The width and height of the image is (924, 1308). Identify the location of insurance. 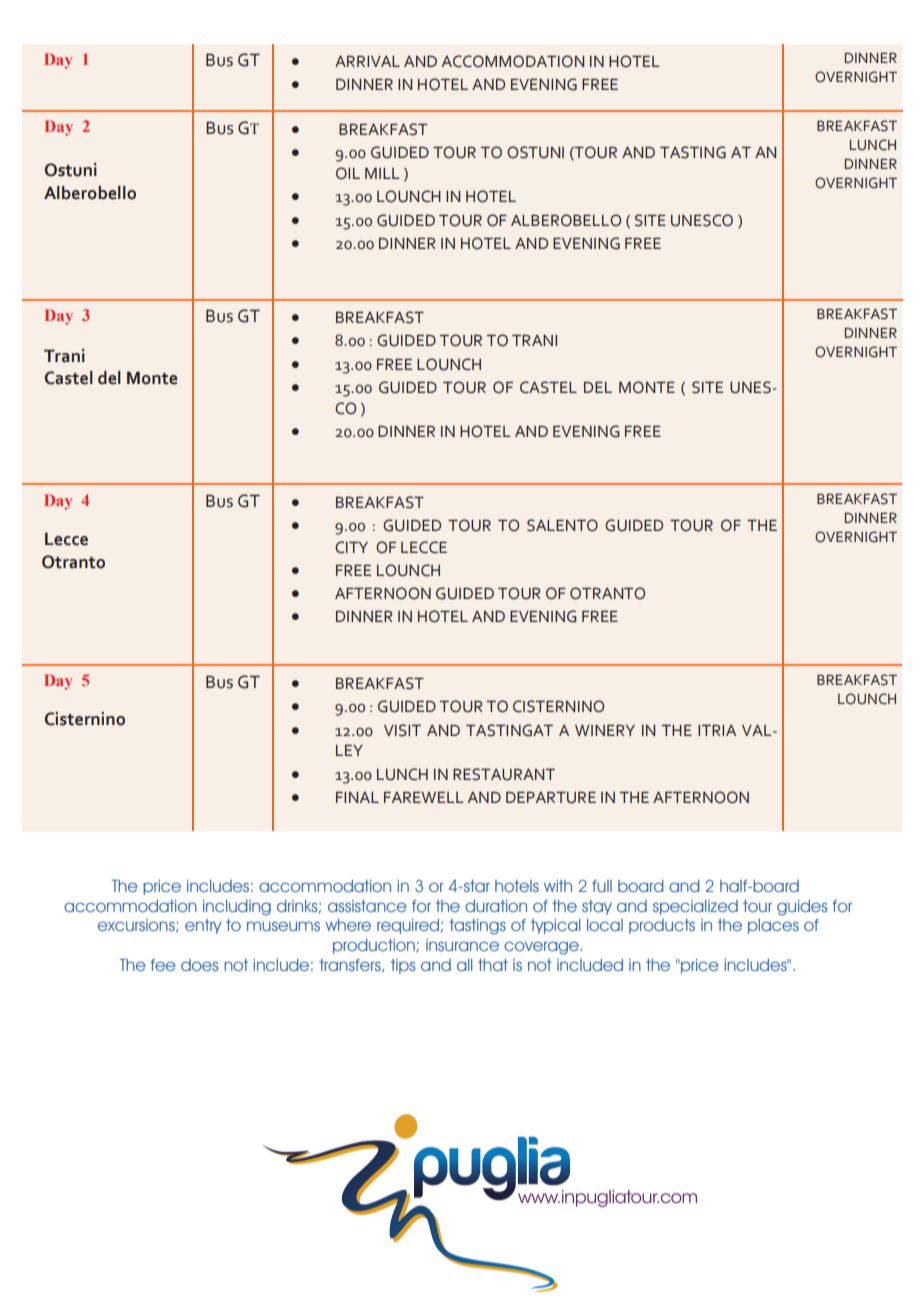
(462, 945).
